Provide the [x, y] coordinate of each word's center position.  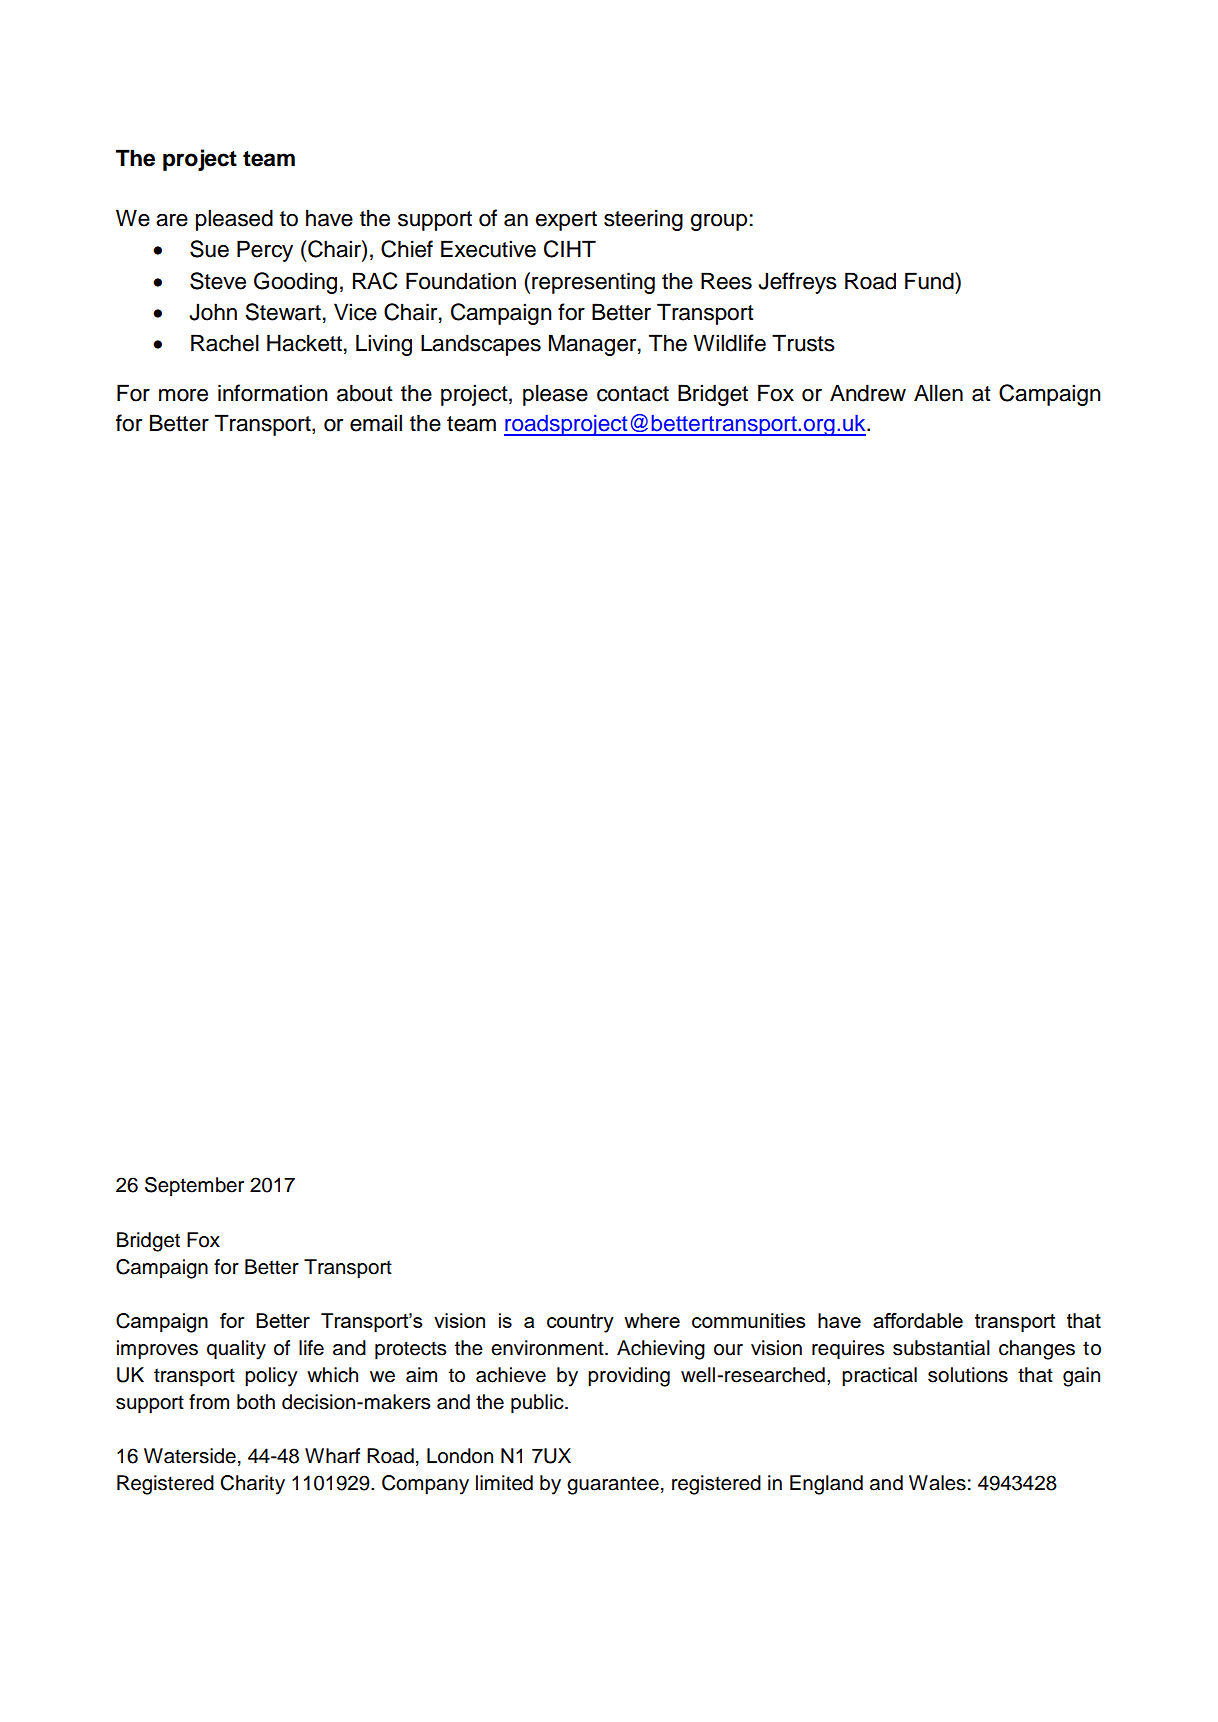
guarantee [613, 1485]
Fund [930, 281]
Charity [252, 1485]
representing [593, 283]
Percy [265, 251]
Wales [937, 1483]
